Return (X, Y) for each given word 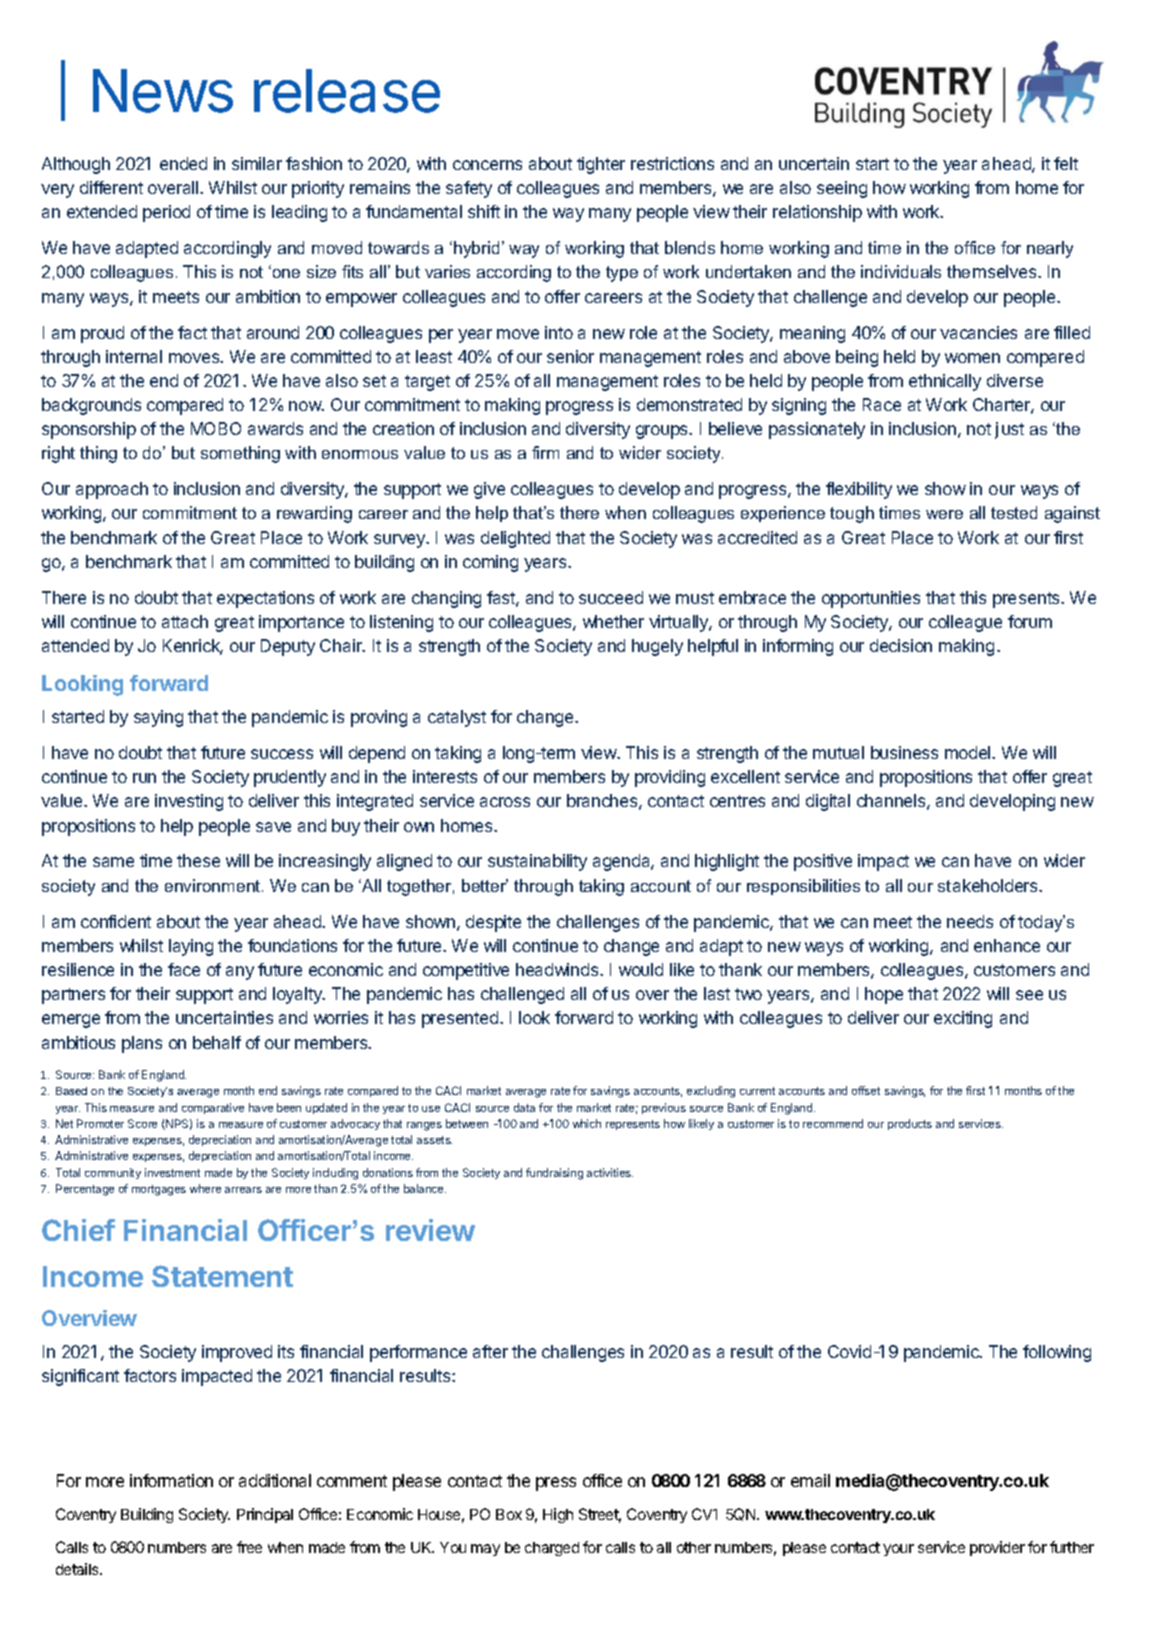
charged (552, 1549)
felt (1066, 163)
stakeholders (989, 885)
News (163, 91)
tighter (601, 165)
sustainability (537, 862)
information (171, 1480)
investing (189, 802)
